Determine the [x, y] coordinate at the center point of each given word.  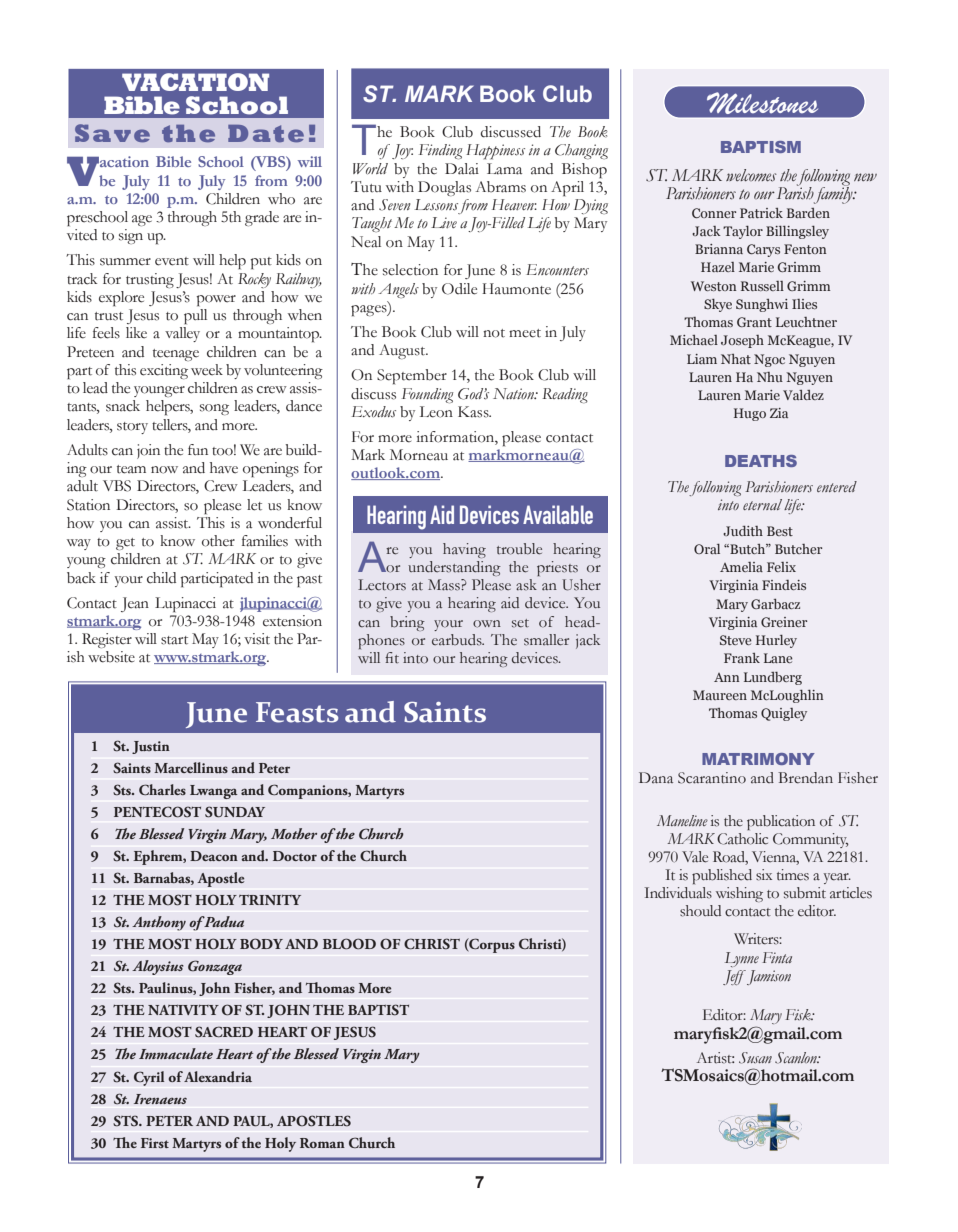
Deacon [214, 856]
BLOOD [349, 944]
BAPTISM [761, 147]
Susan [755, 1058]
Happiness [495, 152]
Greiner [784, 622]
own [487, 624]
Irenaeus [160, 1099]
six [764, 875]
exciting [164, 371]
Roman [322, 1143]
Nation [515, 393]
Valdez [803, 395]
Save [112, 133]
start [174, 640]
